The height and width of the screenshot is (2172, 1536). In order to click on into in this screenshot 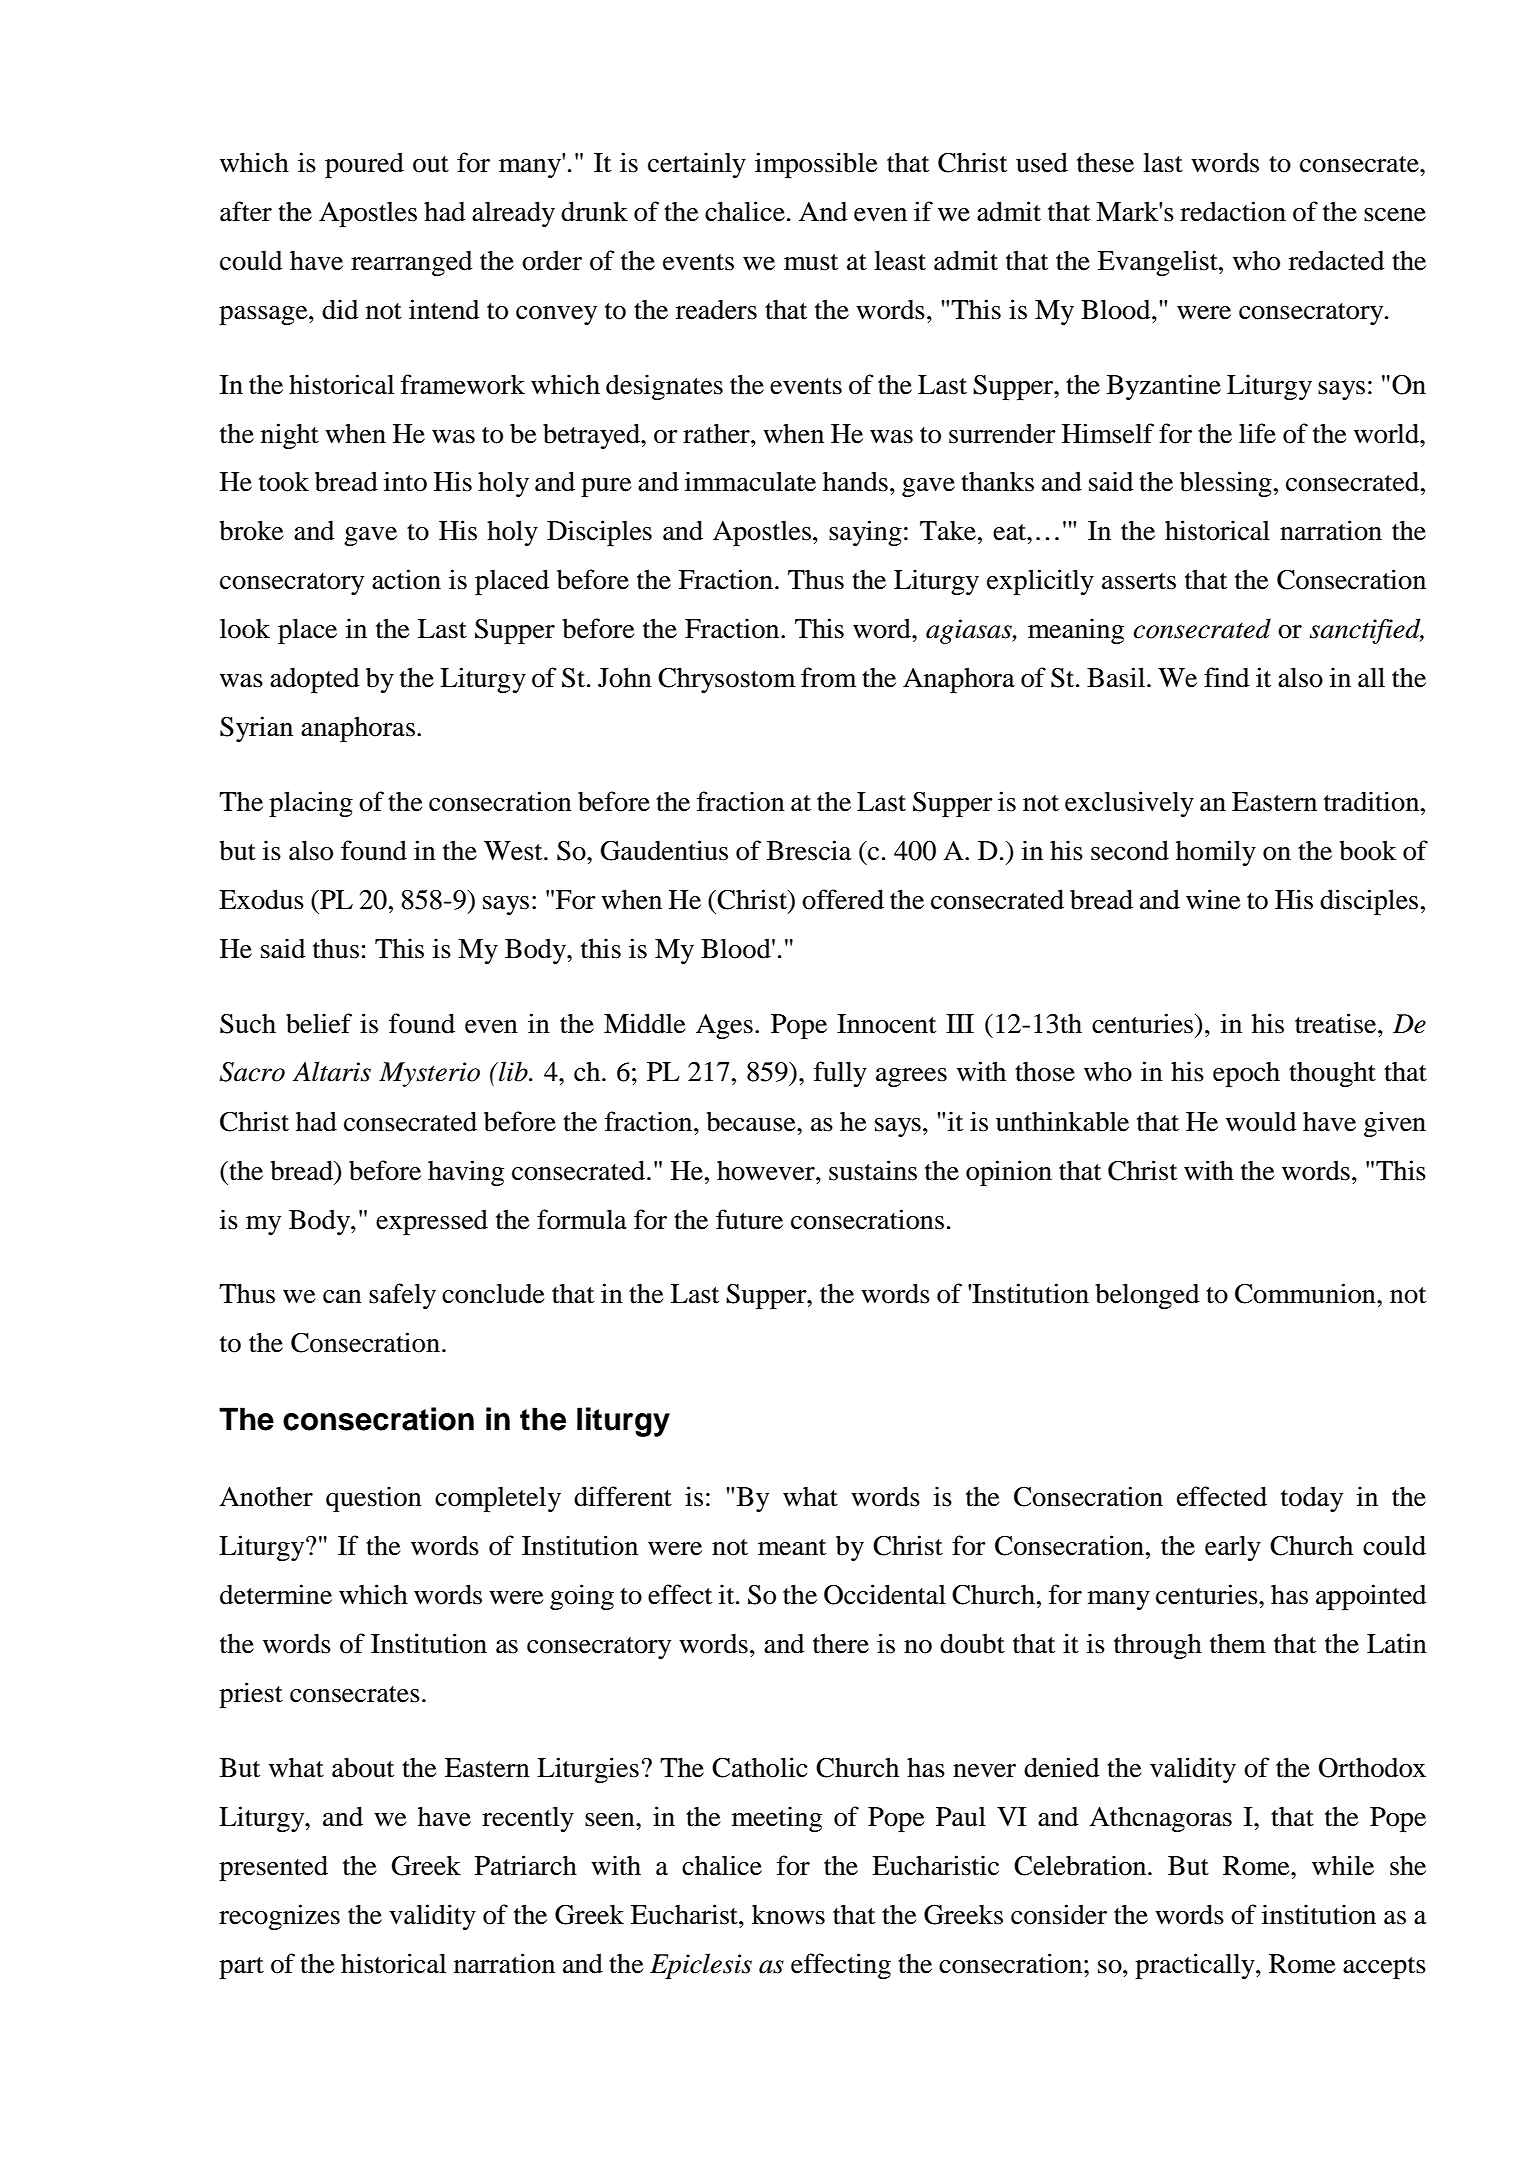, I will do `click(405, 481)`.
